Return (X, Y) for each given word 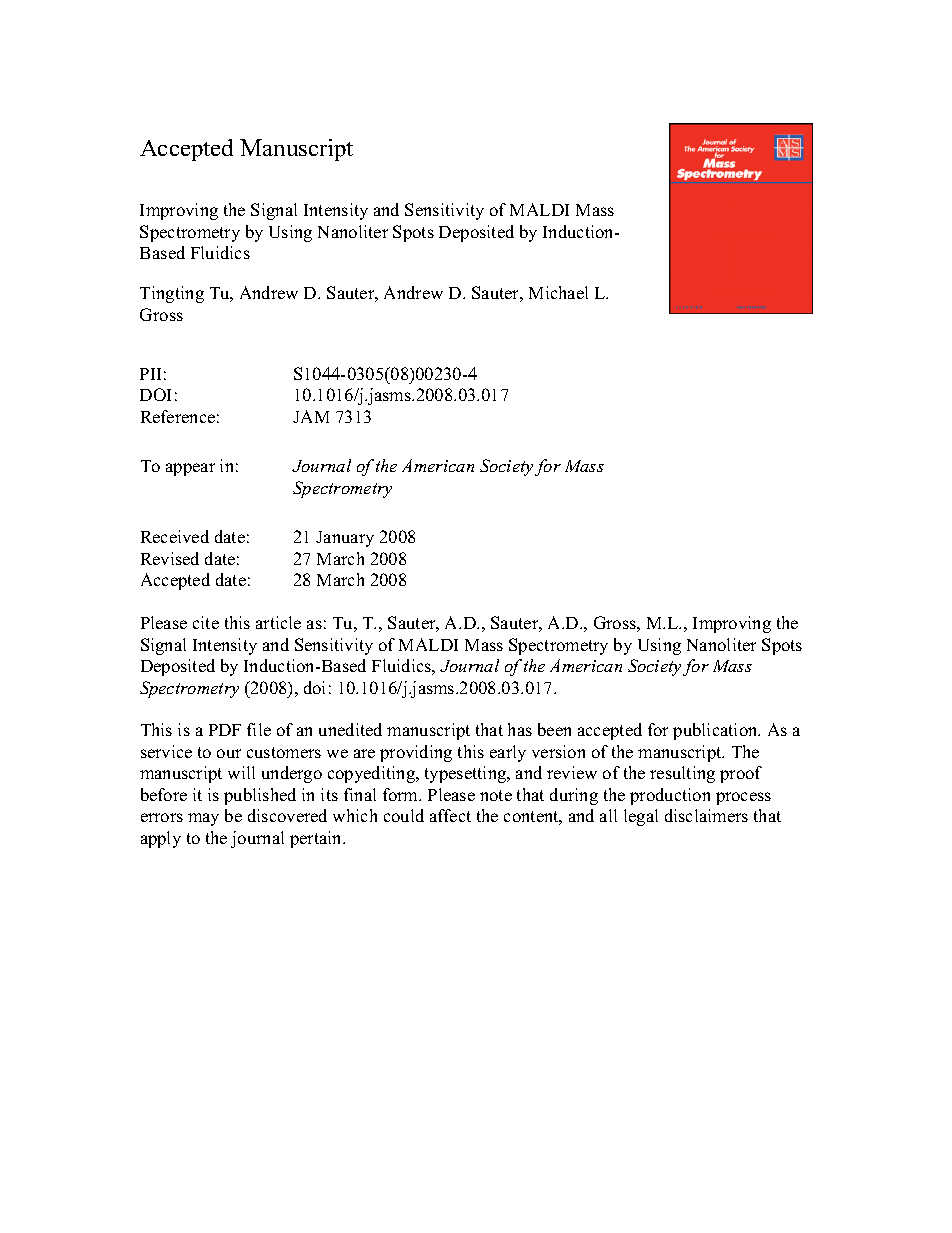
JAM (311, 416)
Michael (558, 292)
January (345, 539)
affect (450, 815)
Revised (170, 558)
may (203, 819)
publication (716, 731)
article (278, 622)
